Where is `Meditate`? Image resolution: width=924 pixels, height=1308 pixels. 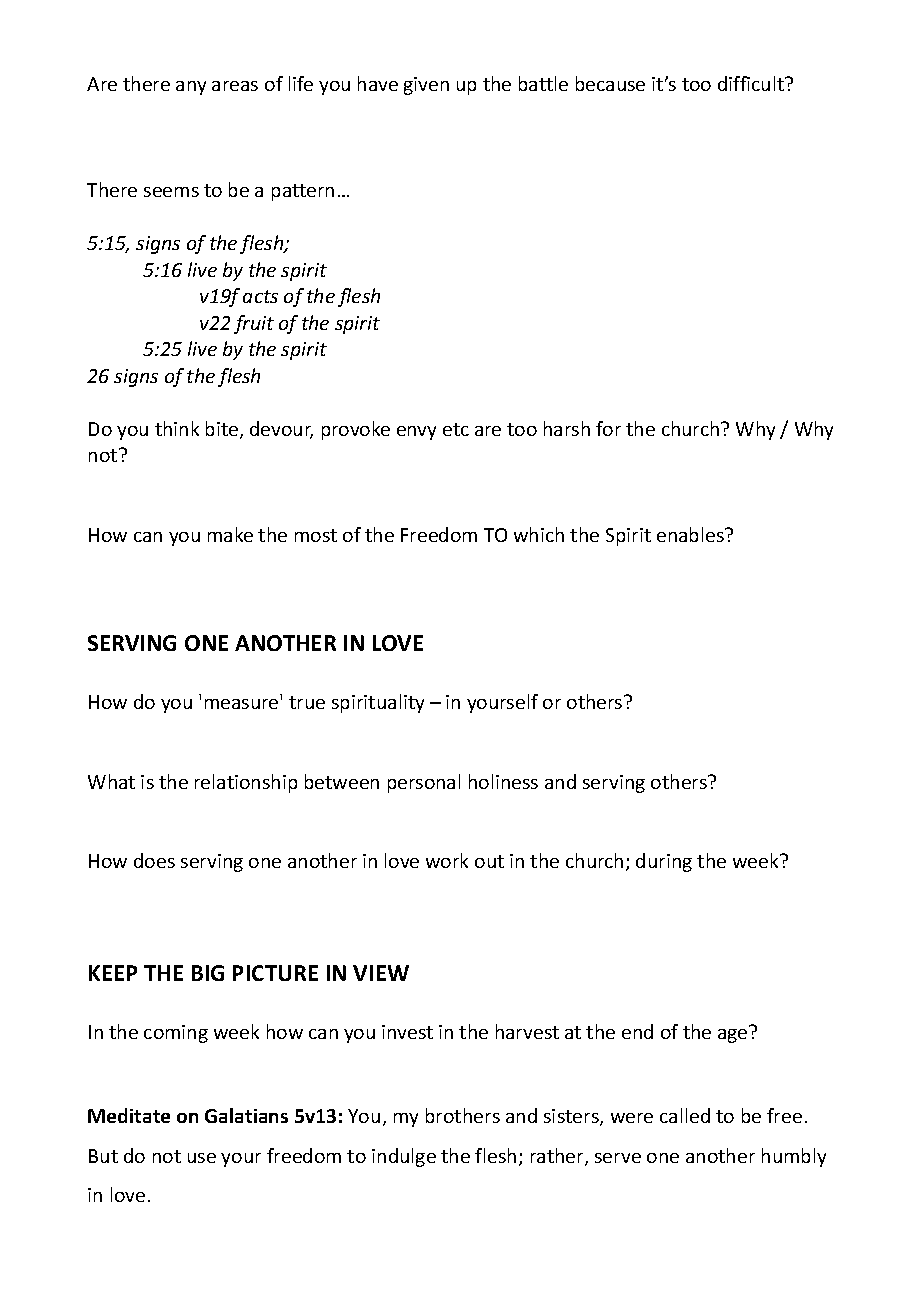
Meditate is located at coordinates (129, 1115).
